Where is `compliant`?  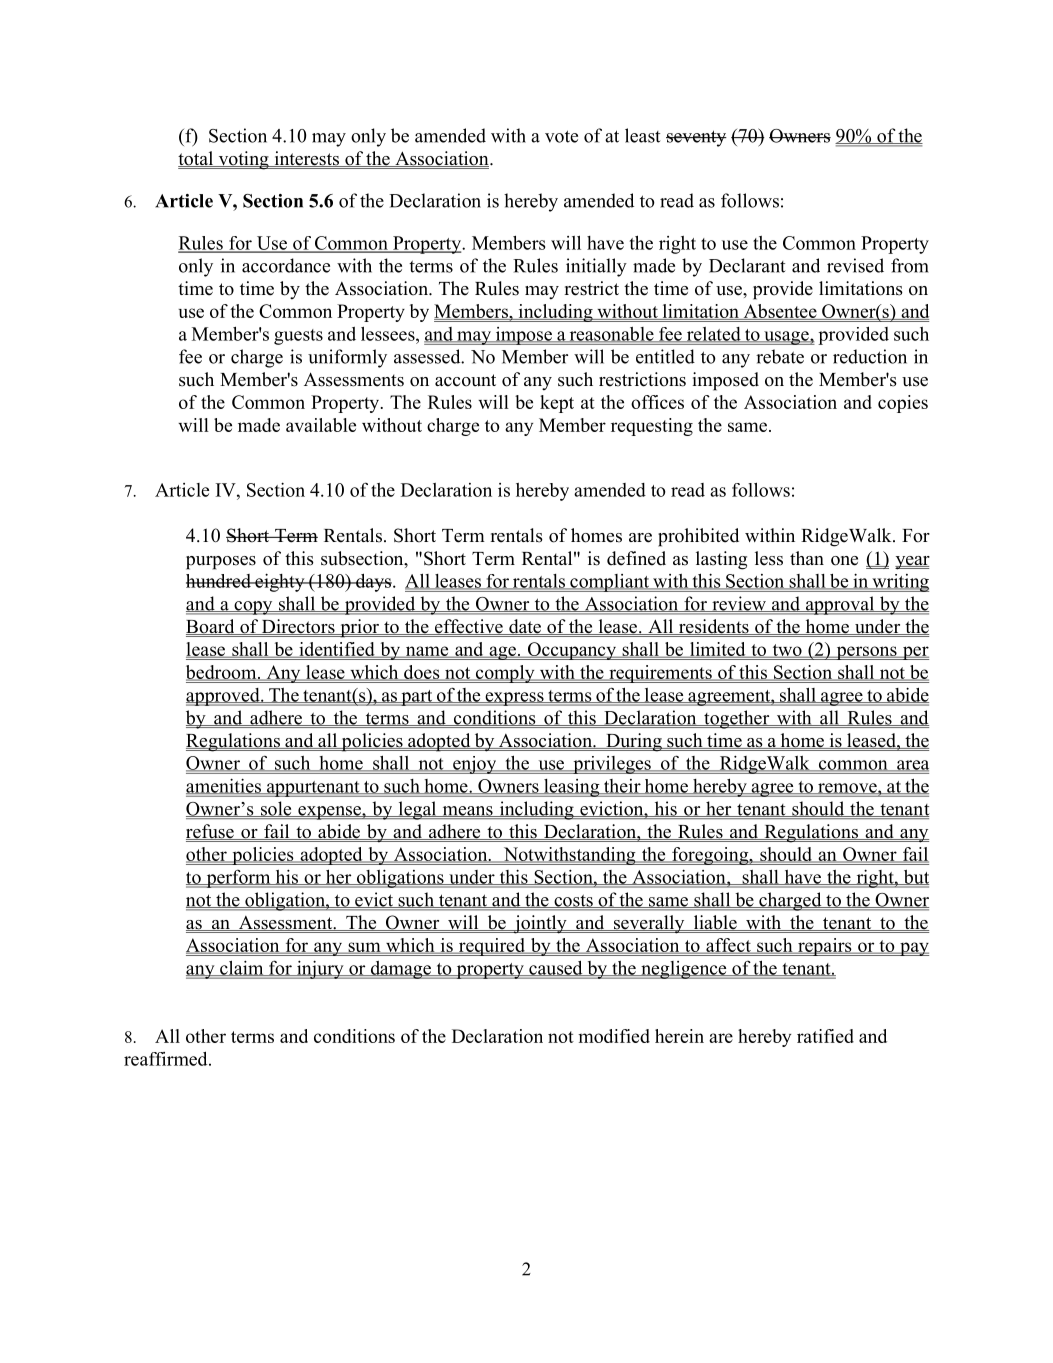 compliant is located at coordinates (609, 583).
